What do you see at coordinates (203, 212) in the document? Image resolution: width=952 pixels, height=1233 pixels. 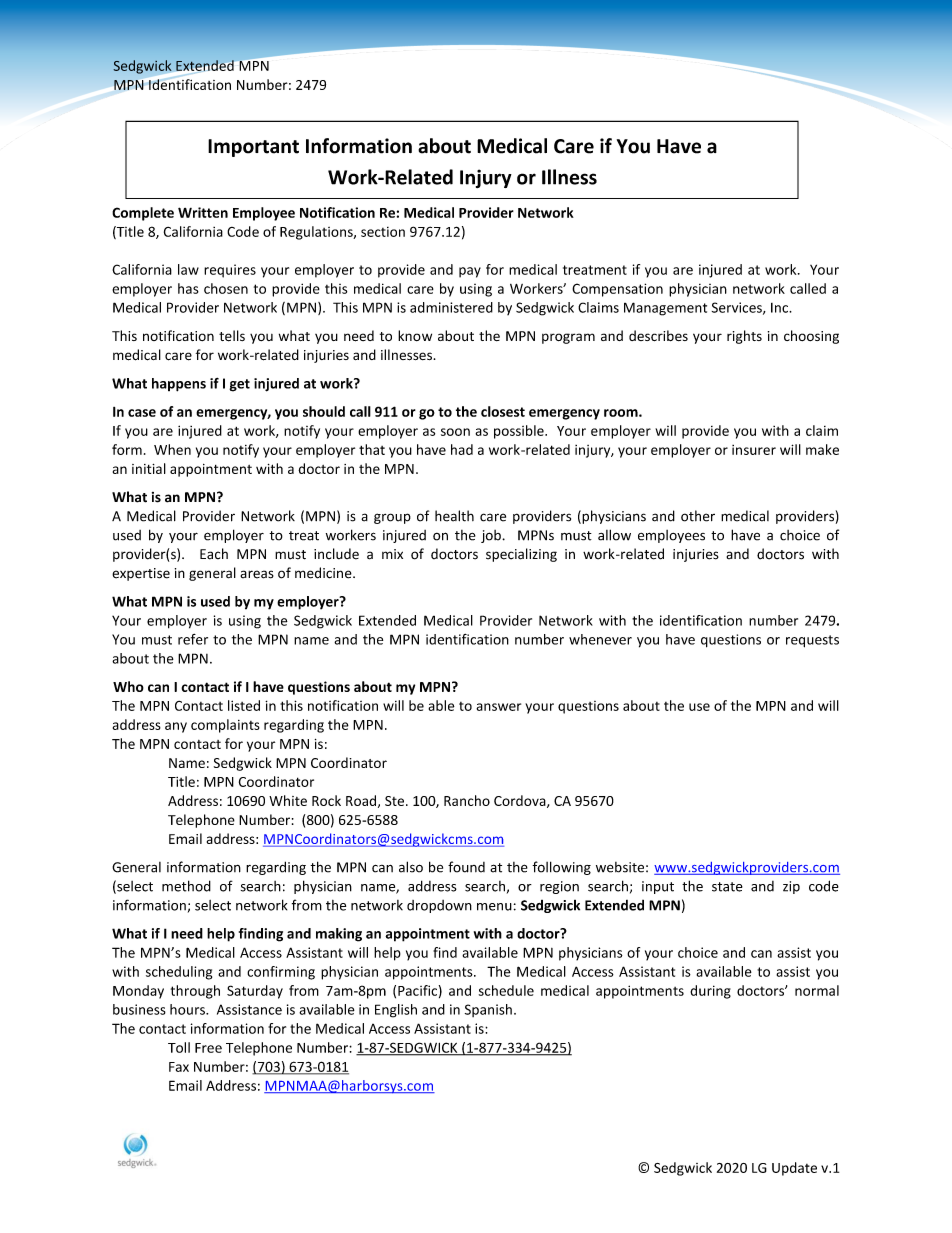 I see `Written` at bounding box center [203, 212].
